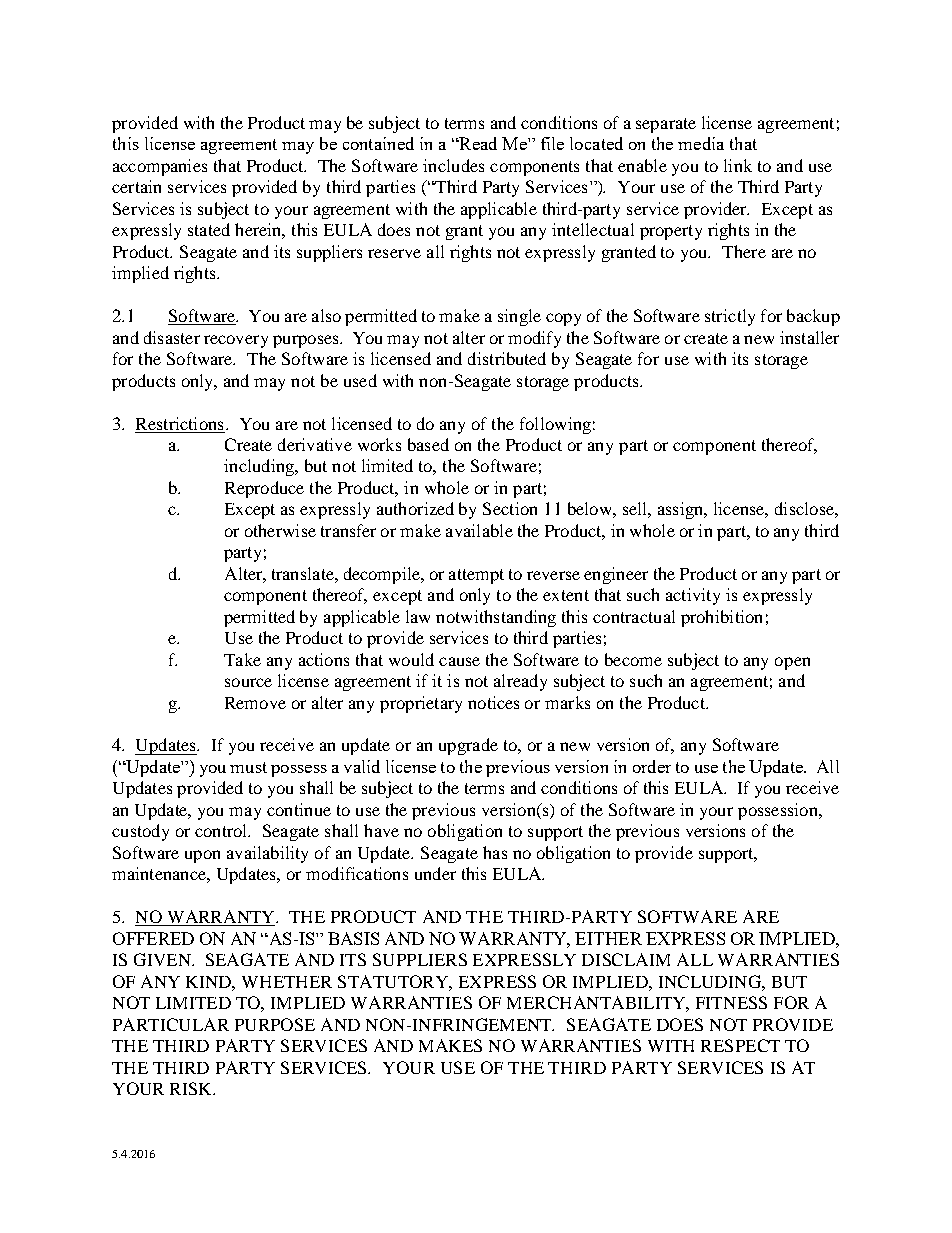  What do you see at coordinates (192, 1088) in the screenshot?
I see `RISK` at bounding box center [192, 1088].
